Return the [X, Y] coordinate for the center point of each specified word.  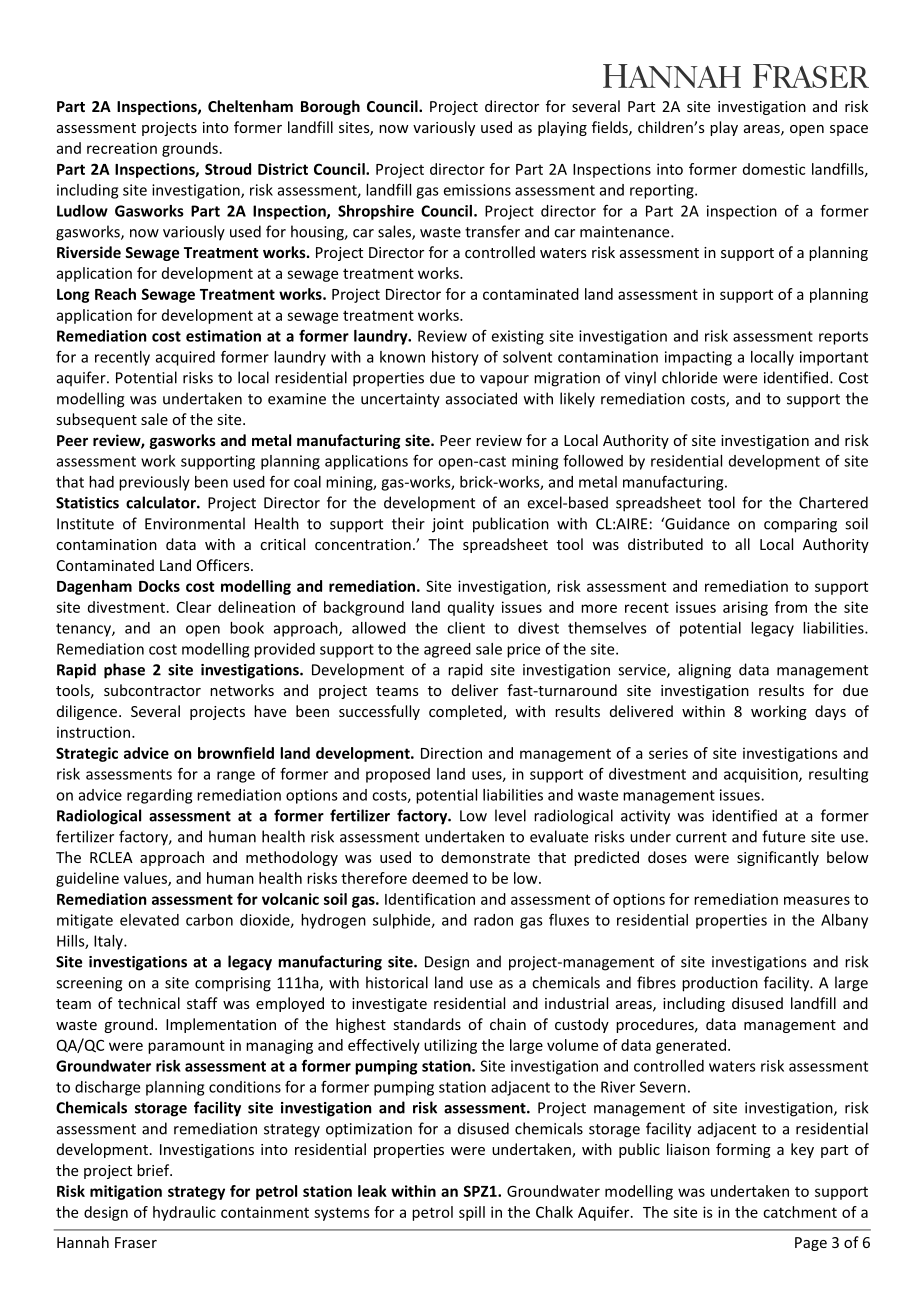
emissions [477, 190]
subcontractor [152, 690]
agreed [447, 650]
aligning [704, 671]
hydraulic [184, 1213]
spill [472, 1213]
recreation [122, 148]
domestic [774, 169]
